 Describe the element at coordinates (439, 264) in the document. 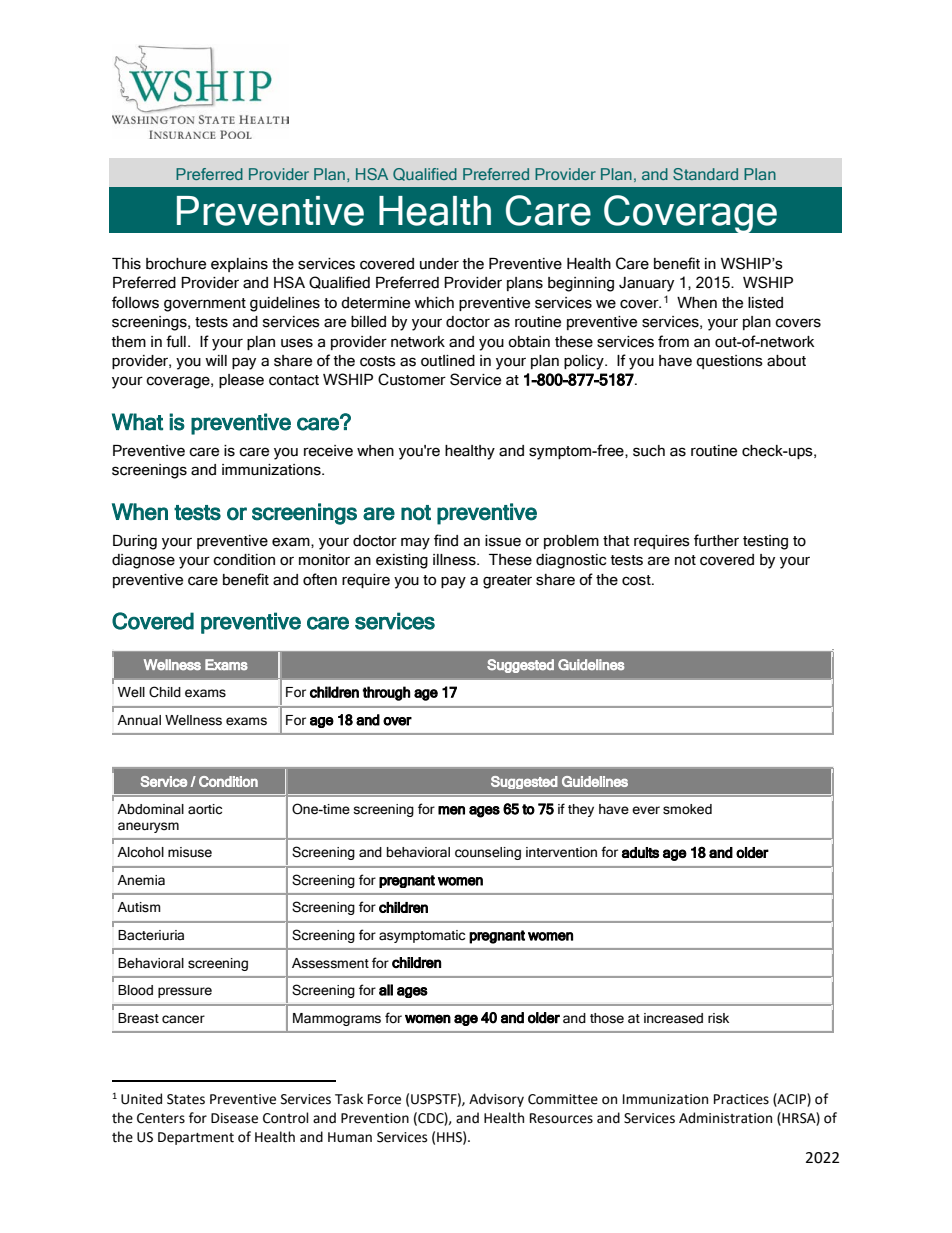

I see `under` at that location.
